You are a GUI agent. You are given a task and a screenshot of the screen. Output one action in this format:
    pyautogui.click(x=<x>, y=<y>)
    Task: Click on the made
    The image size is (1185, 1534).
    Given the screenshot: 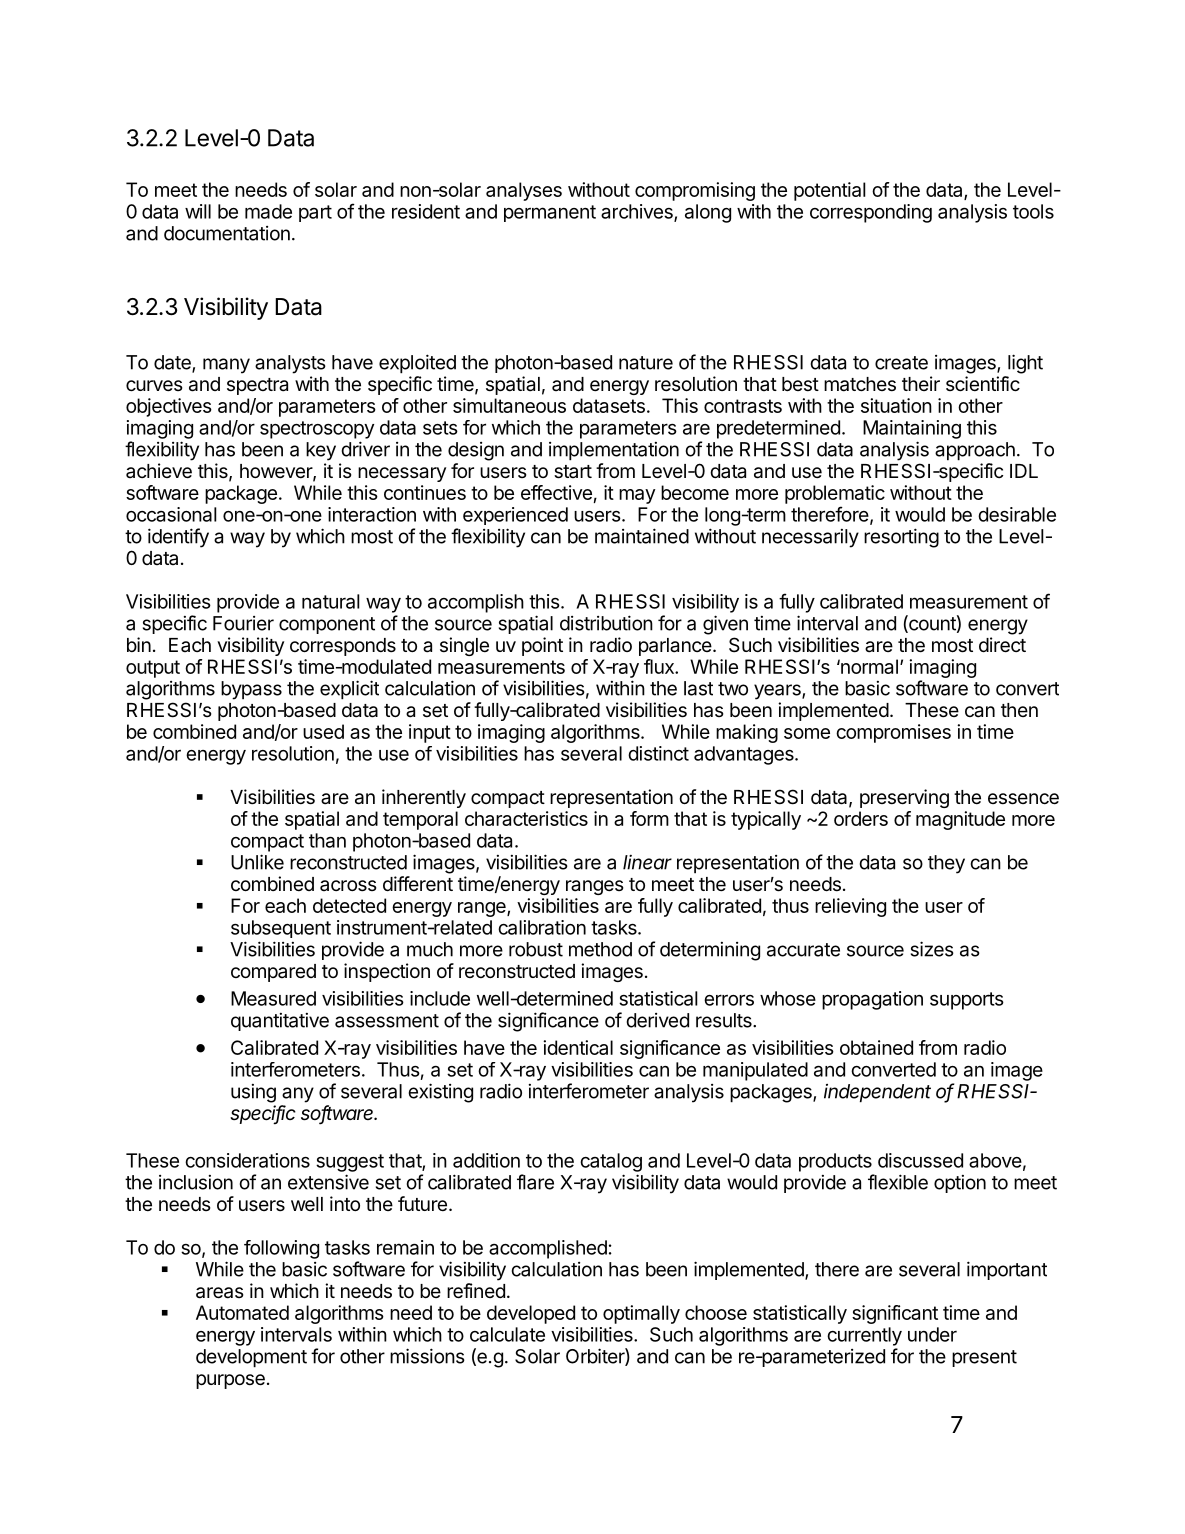 What is the action you would take?
    pyautogui.click(x=268, y=211)
